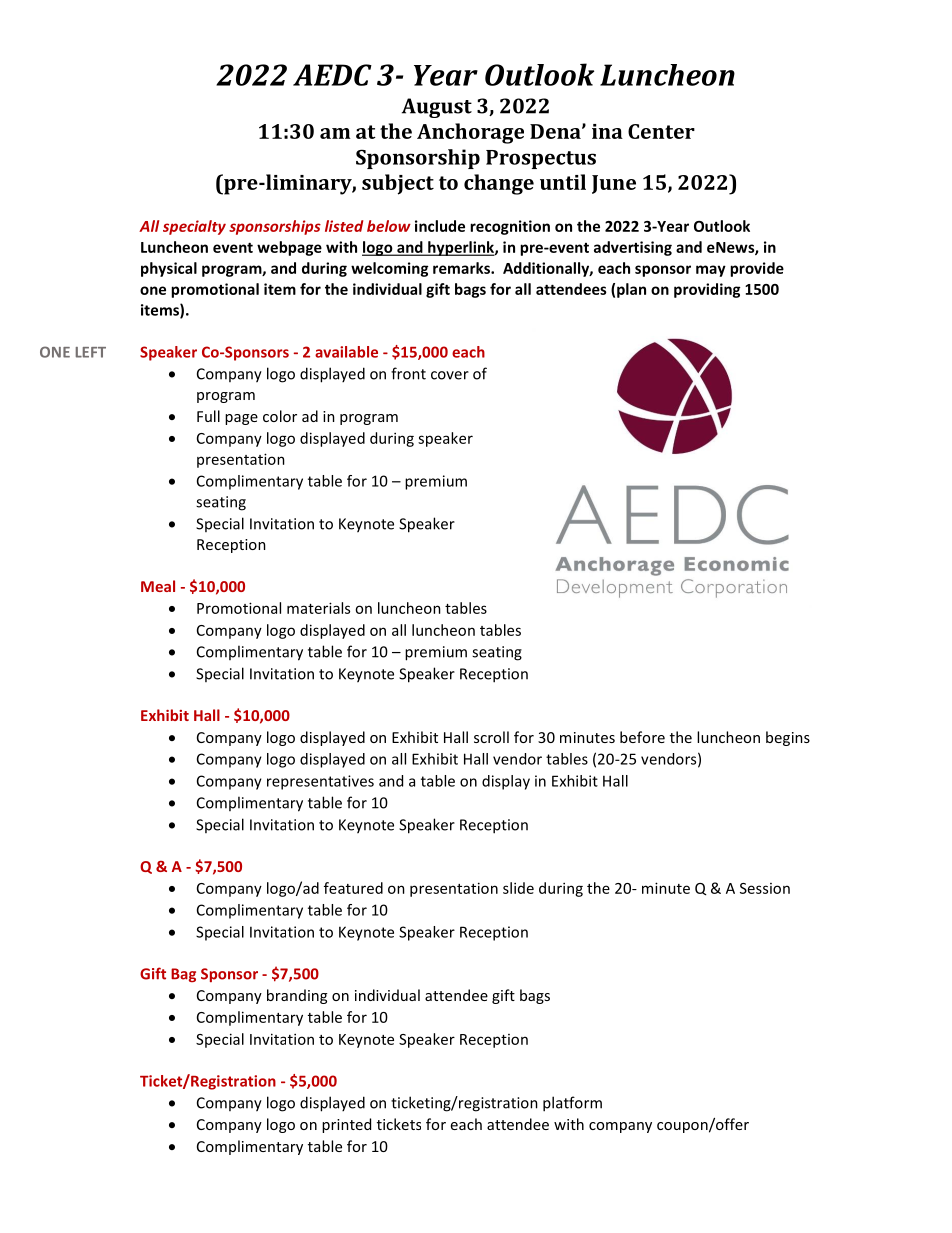 The width and height of the screenshot is (952, 1233). What do you see at coordinates (642, 737) in the screenshot?
I see `before` at bounding box center [642, 737].
